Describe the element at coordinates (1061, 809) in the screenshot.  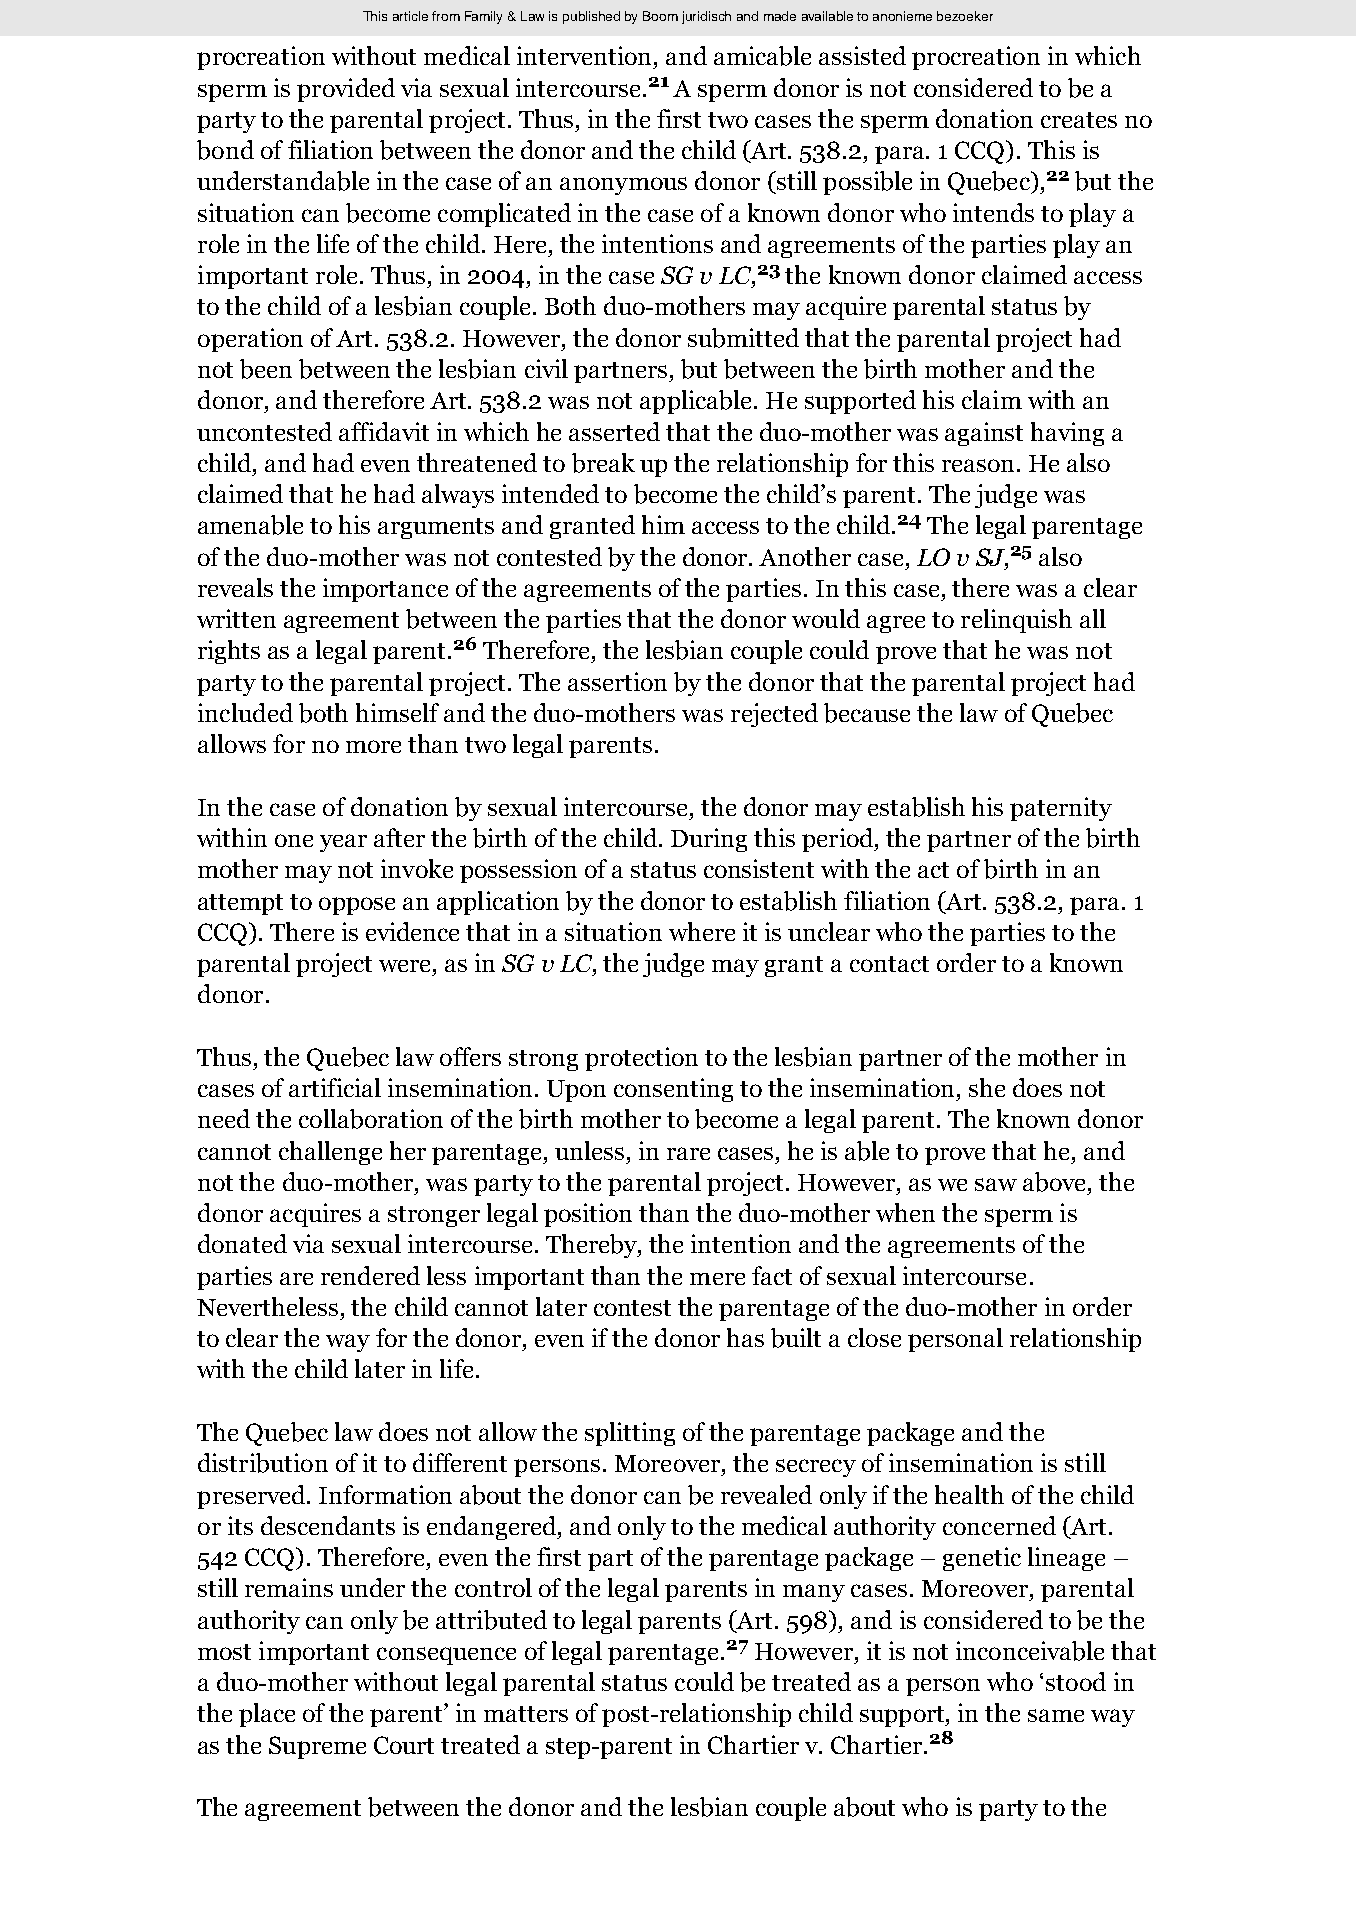
I see `paternity` at that location.
